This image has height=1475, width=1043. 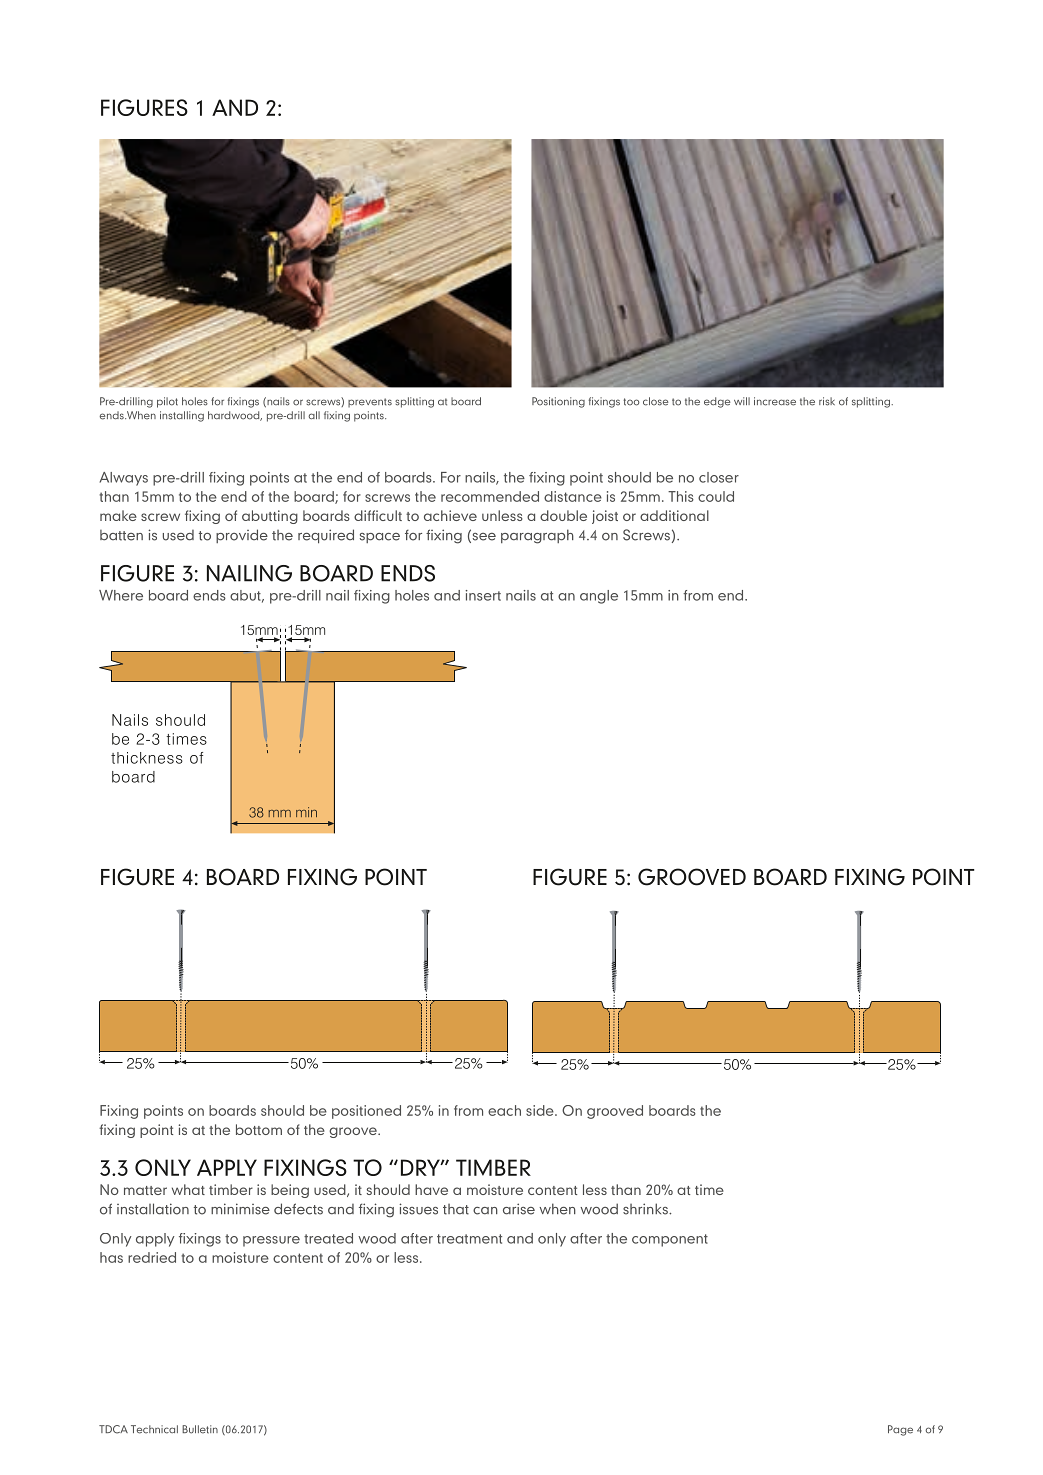 I want to click on risk, so click(x=827, y=401).
